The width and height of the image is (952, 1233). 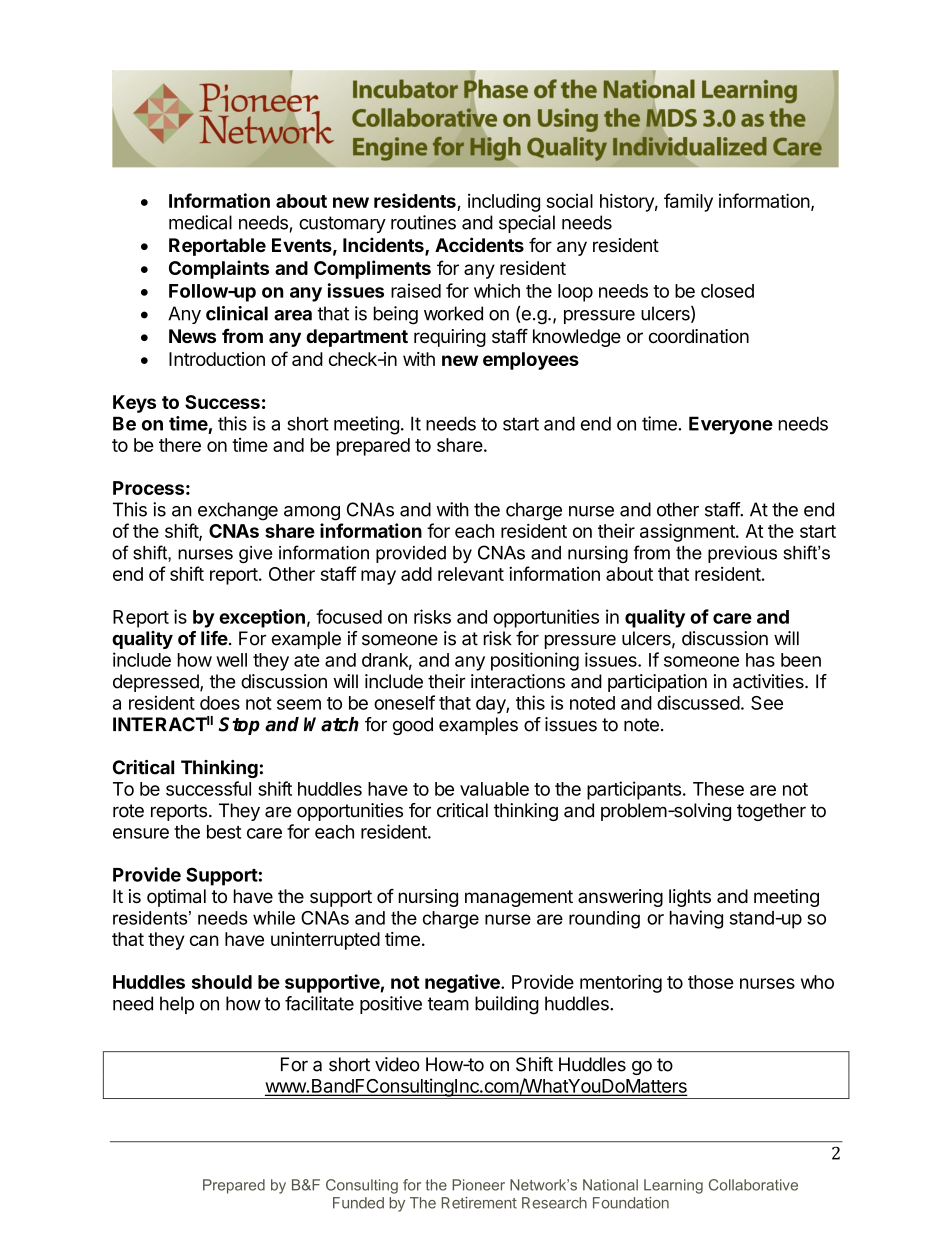 I want to click on relevant, so click(x=471, y=574).
